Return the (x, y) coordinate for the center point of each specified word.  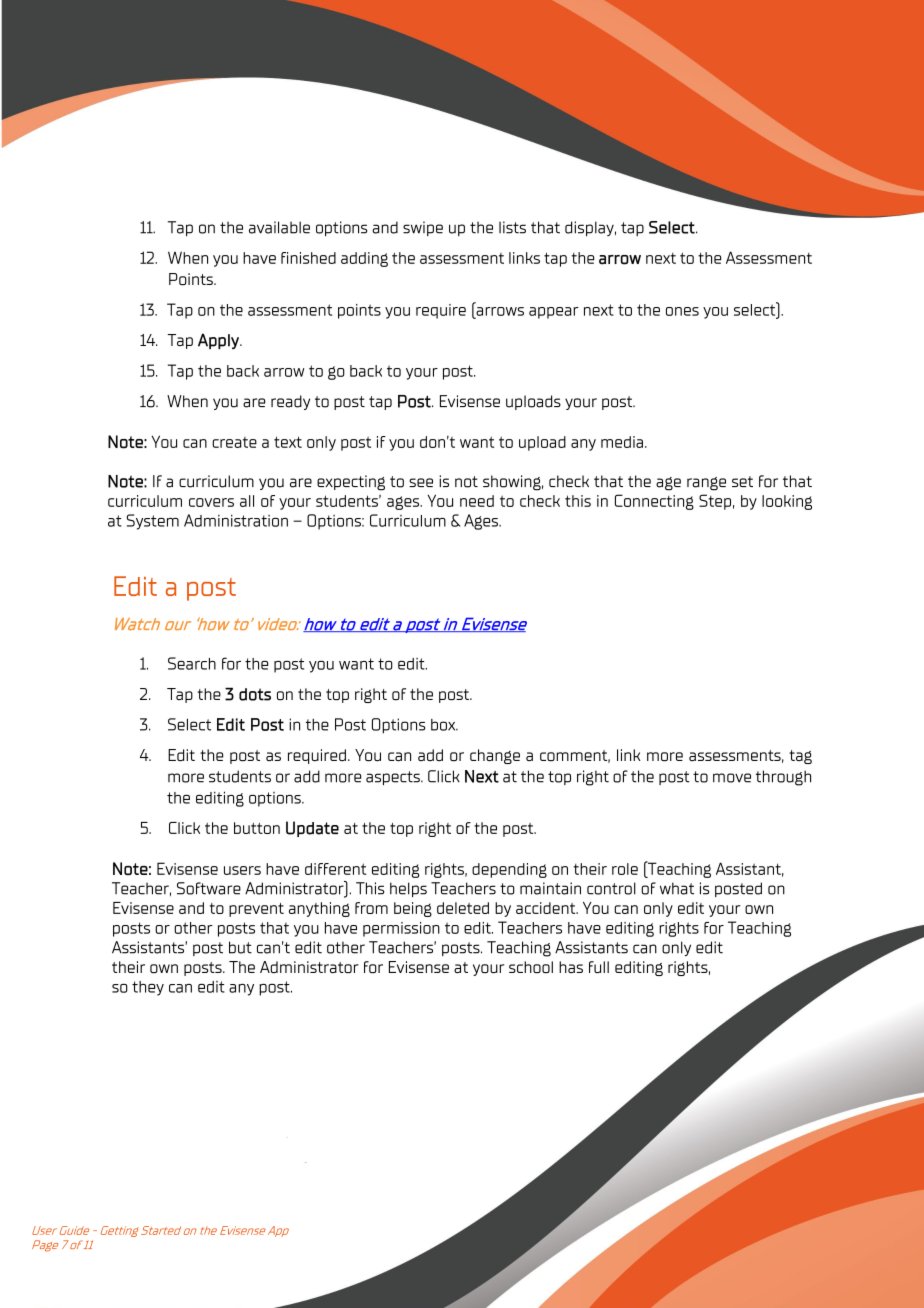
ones (682, 311)
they (148, 988)
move (732, 778)
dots (255, 694)
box (444, 725)
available (279, 227)
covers (211, 502)
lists (512, 227)
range (706, 484)
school (531, 967)
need (477, 501)
